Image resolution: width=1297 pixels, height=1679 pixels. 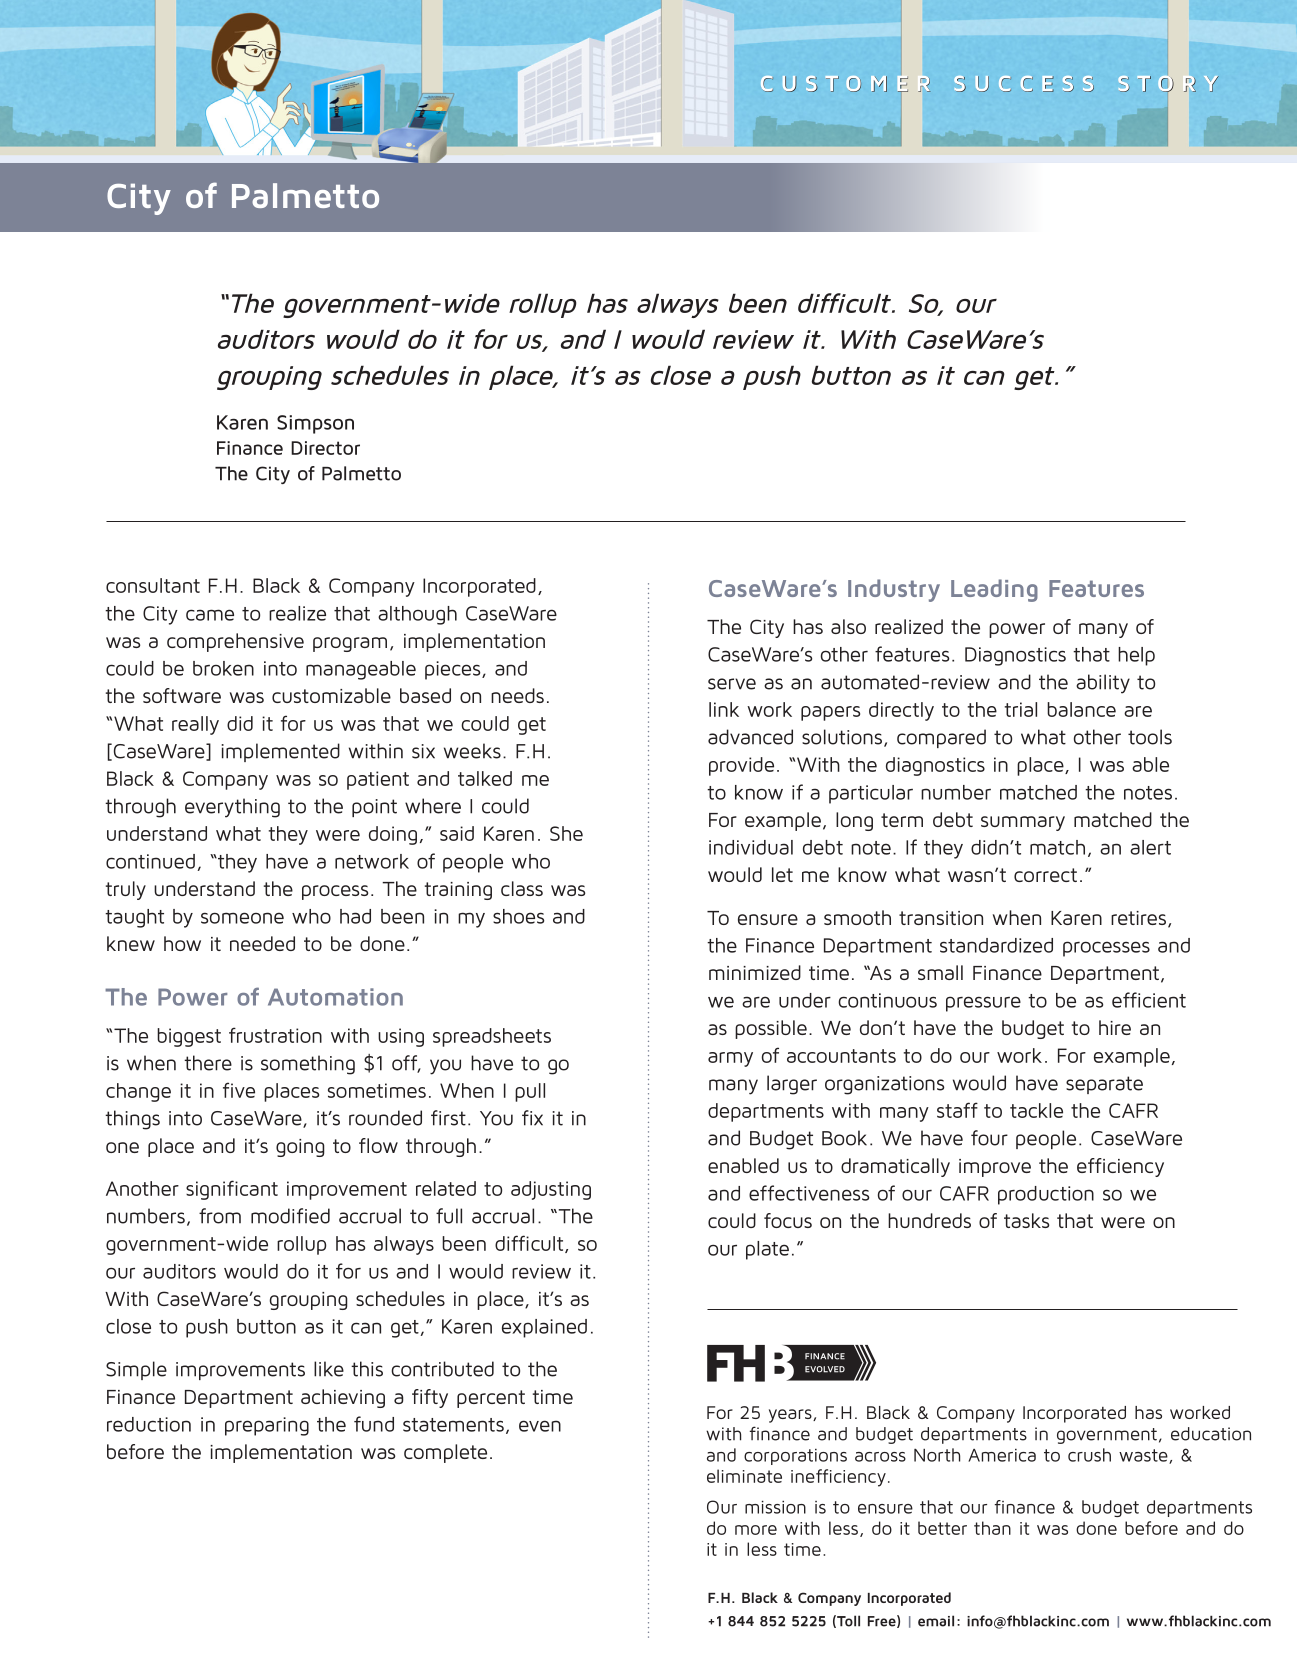 I want to click on production, so click(x=1046, y=1195).
